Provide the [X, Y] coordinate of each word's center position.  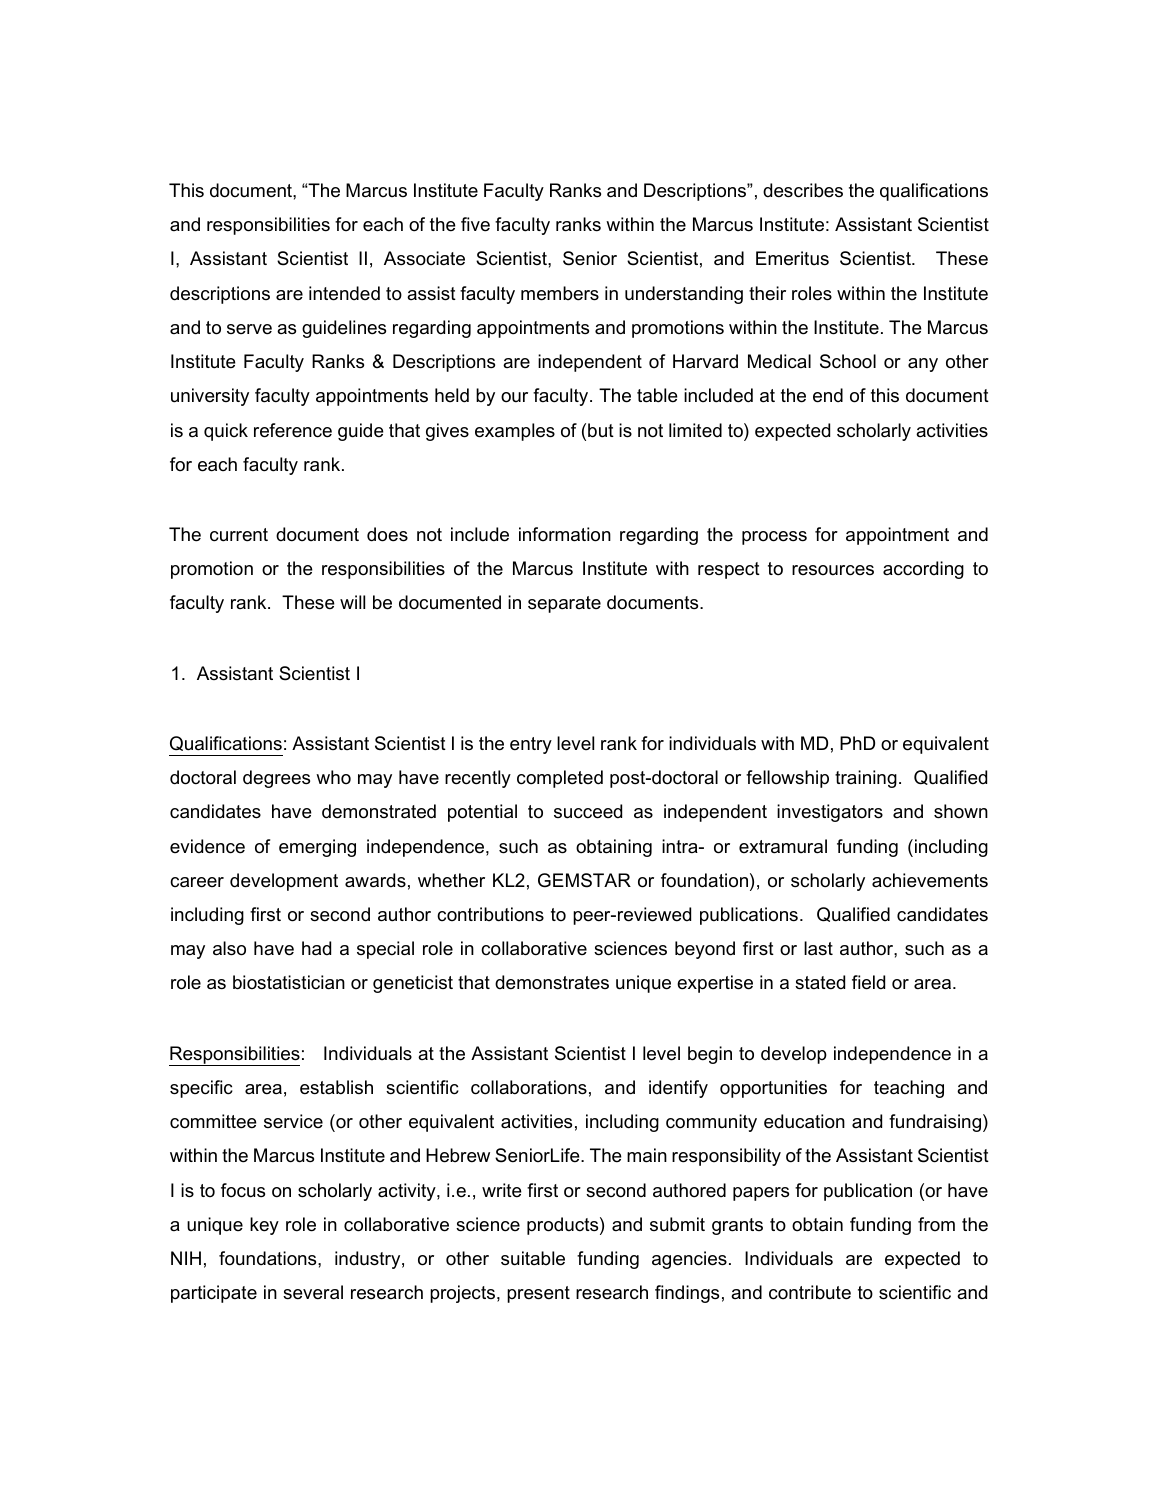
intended [344, 293]
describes [803, 190]
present [538, 1294]
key [264, 1226]
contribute [810, 1292]
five [475, 224]
